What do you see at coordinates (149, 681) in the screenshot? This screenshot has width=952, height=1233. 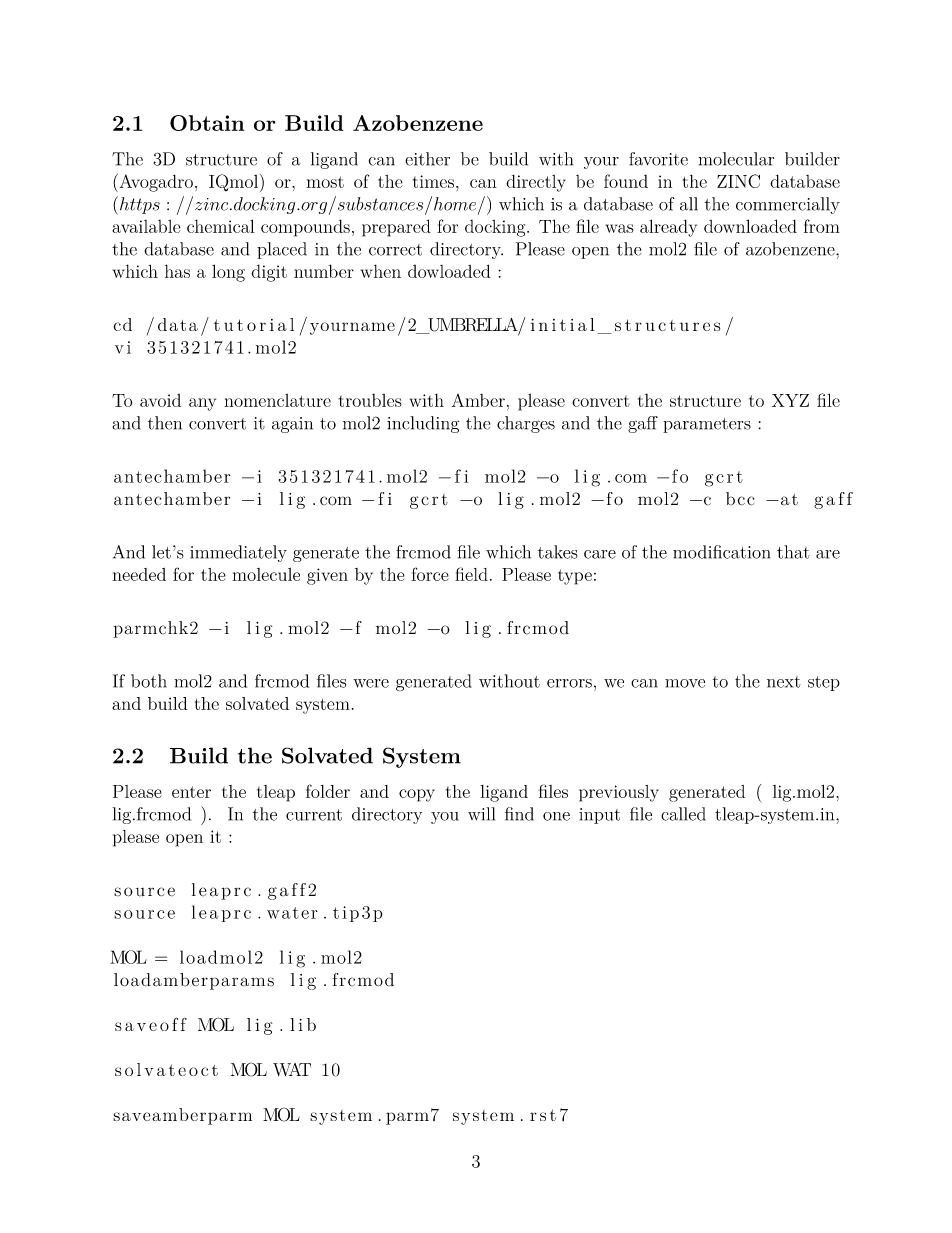 I see `both` at bounding box center [149, 681].
